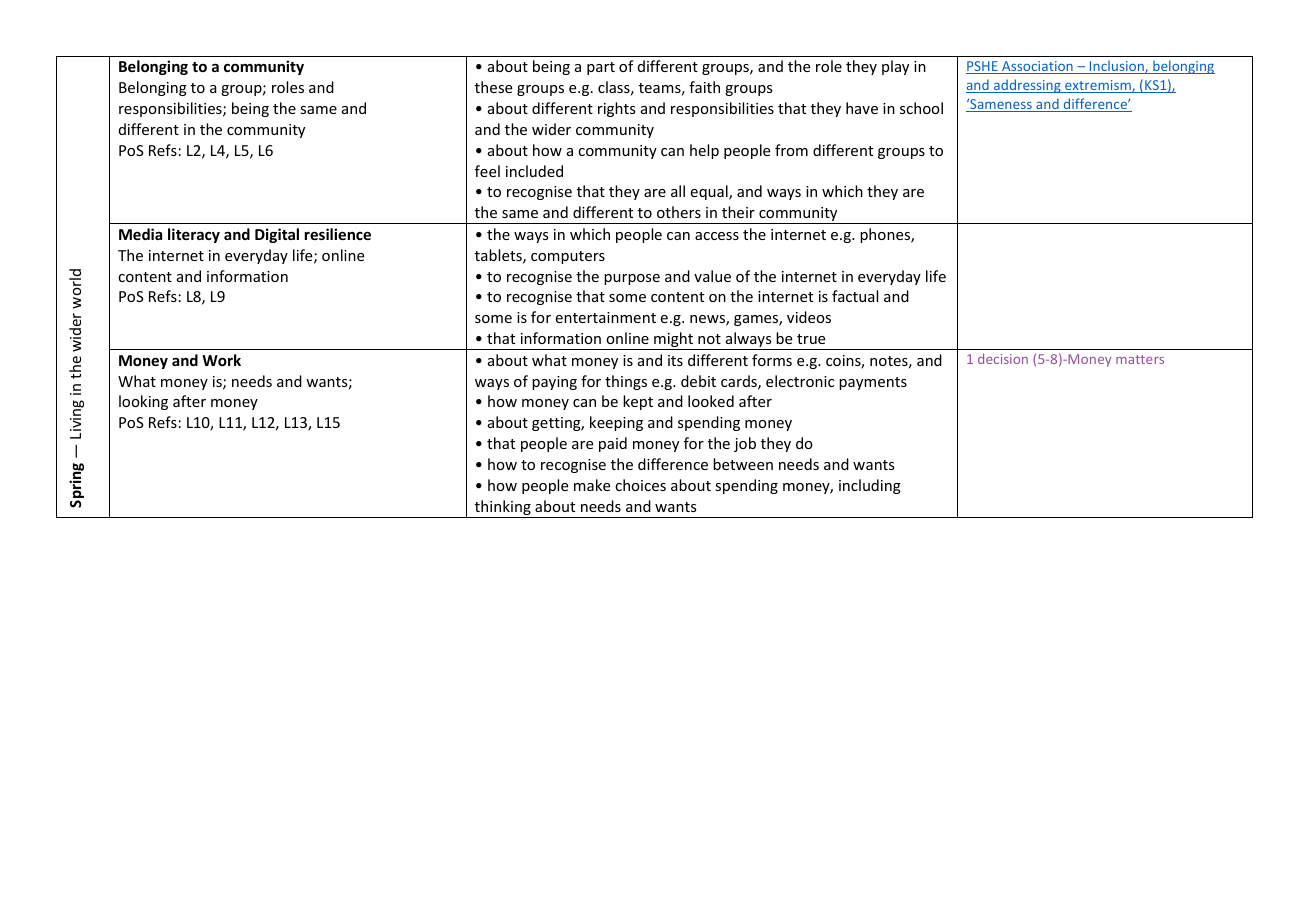 This image has width=1308, height=924. What do you see at coordinates (640, 485) in the image?
I see `choices` at bounding box center [640, 485].
